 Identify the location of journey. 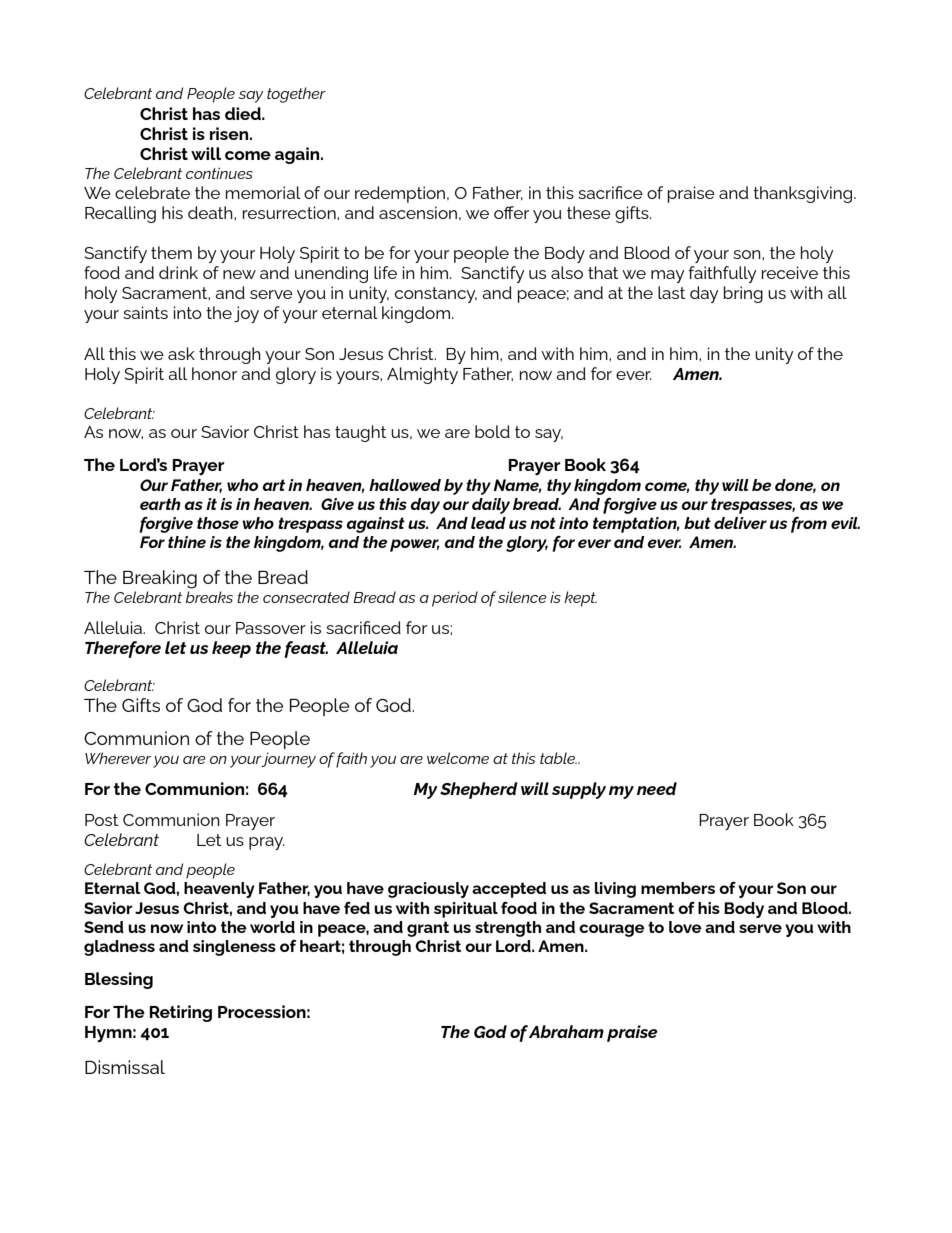
(288, 760).
